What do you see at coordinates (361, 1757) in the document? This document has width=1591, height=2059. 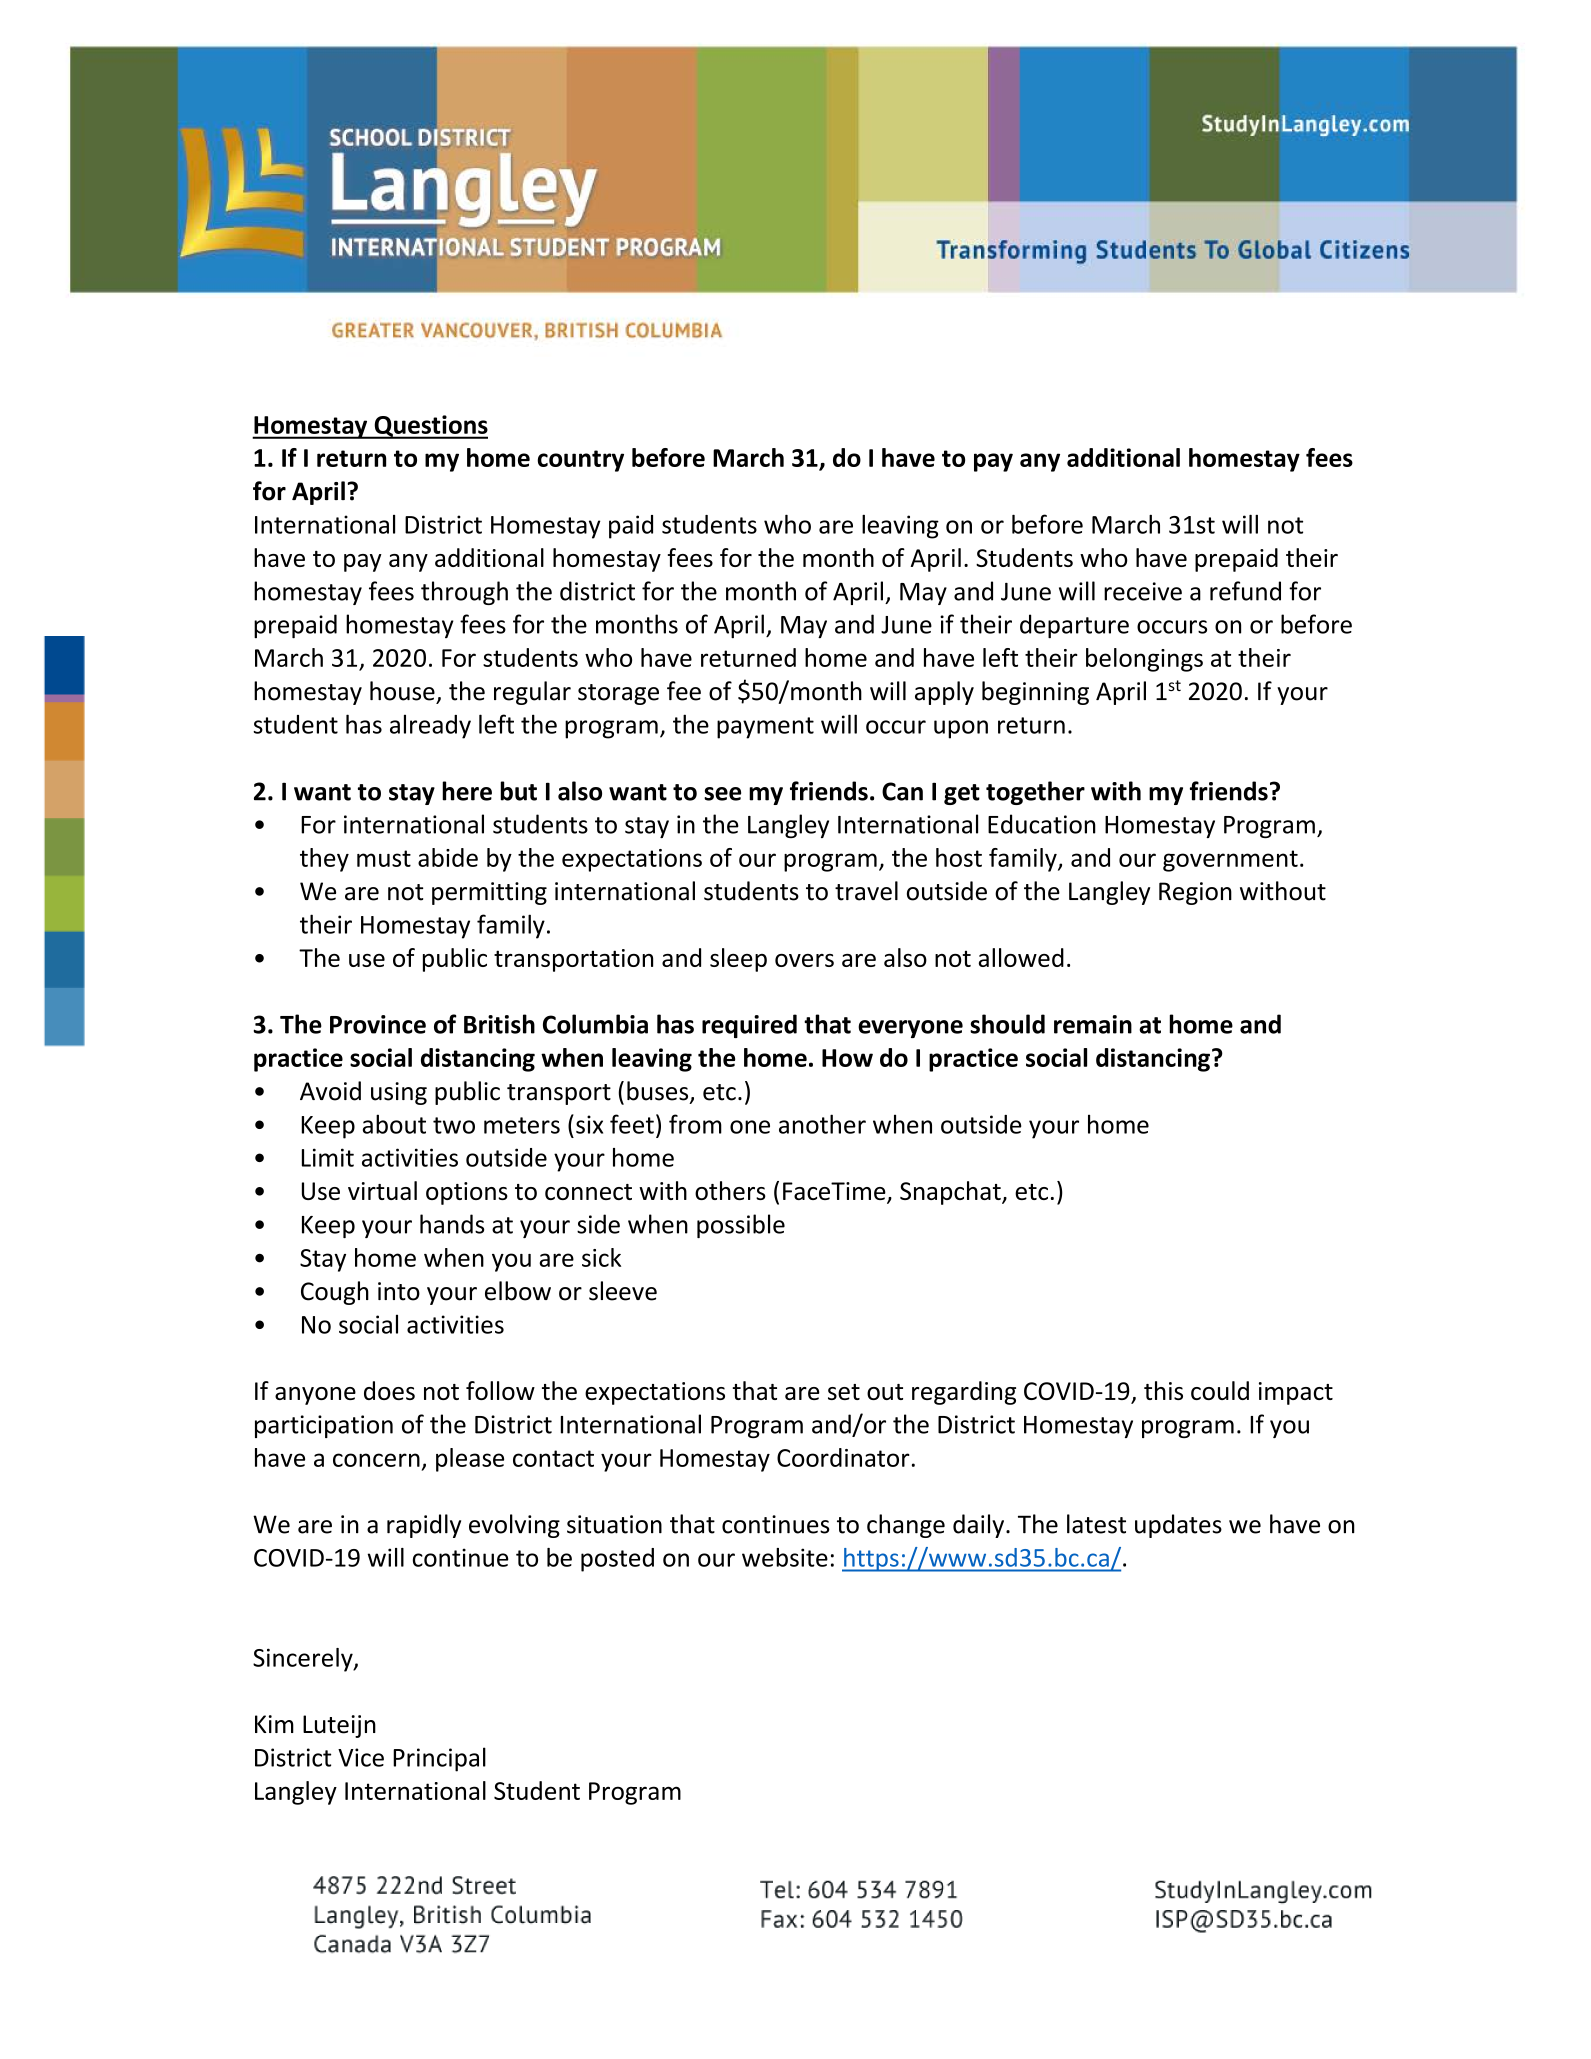 I see `Vice` at bounding box center [361, 1757].
